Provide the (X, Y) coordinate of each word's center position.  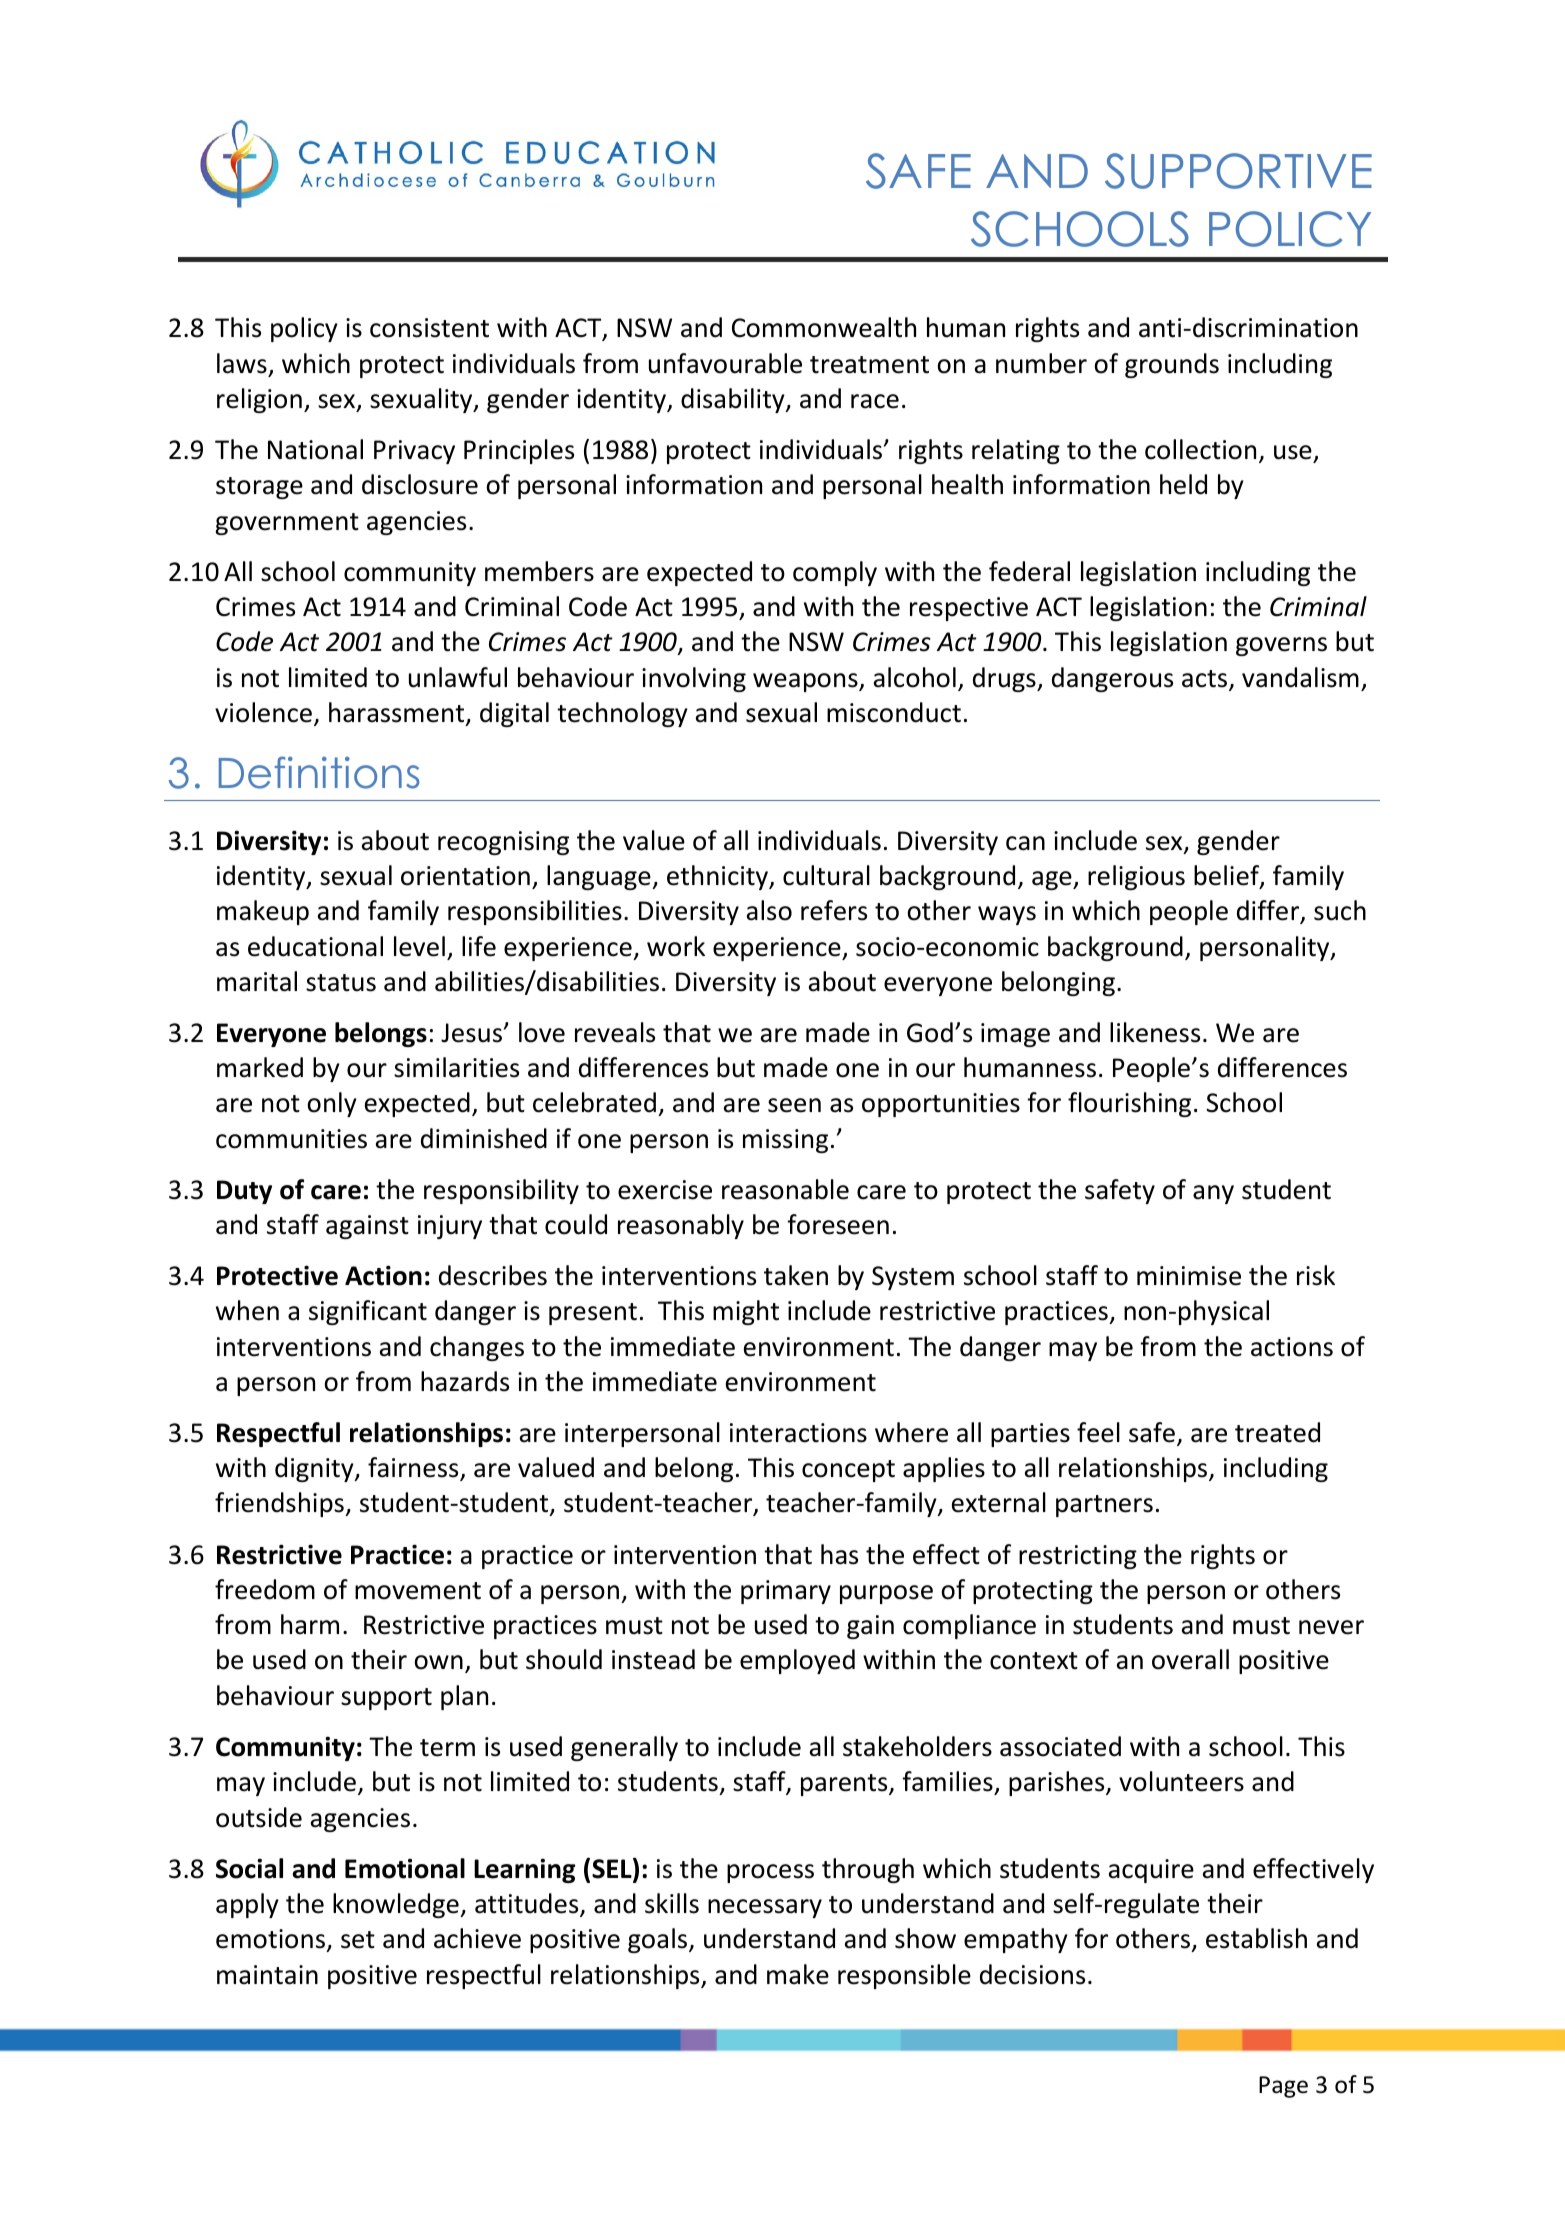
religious (1136, 877)
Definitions (319, 772)
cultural (826, 875)
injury (450, 1227)
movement (418, 1591)
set (358, 1940)
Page (1283, 2087)
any (1213, 1194)
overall (1190, 1659)
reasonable (785, 1189)
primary (786, 1592)
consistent (429, 328)
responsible (904, 1976)
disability (734, 400)
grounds (1172, 365)
